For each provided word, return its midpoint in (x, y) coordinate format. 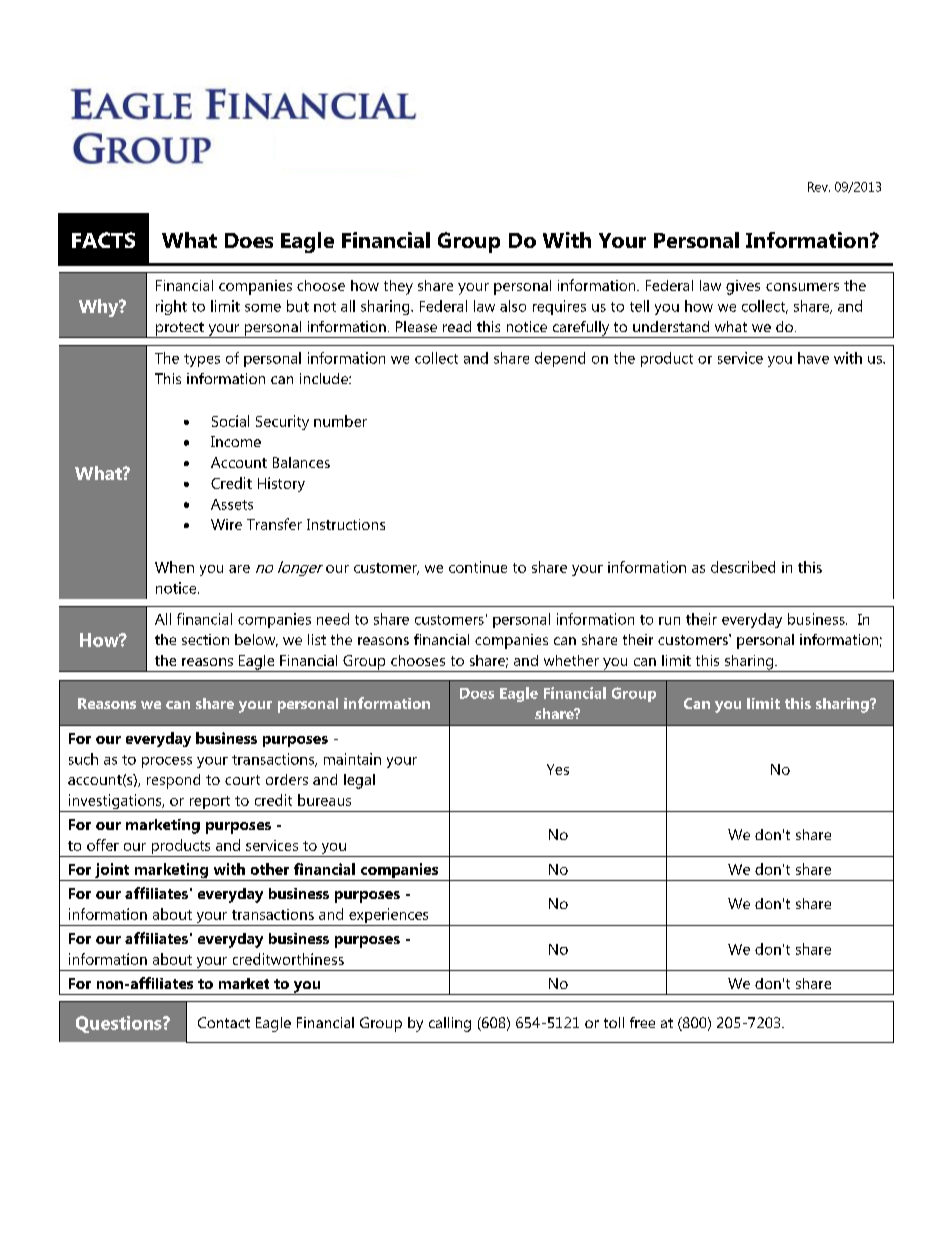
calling (450, 1024)
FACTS (103, 240)
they (398, 287)
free (642, 1022)
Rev (819, 187)
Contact (224, 1022)
